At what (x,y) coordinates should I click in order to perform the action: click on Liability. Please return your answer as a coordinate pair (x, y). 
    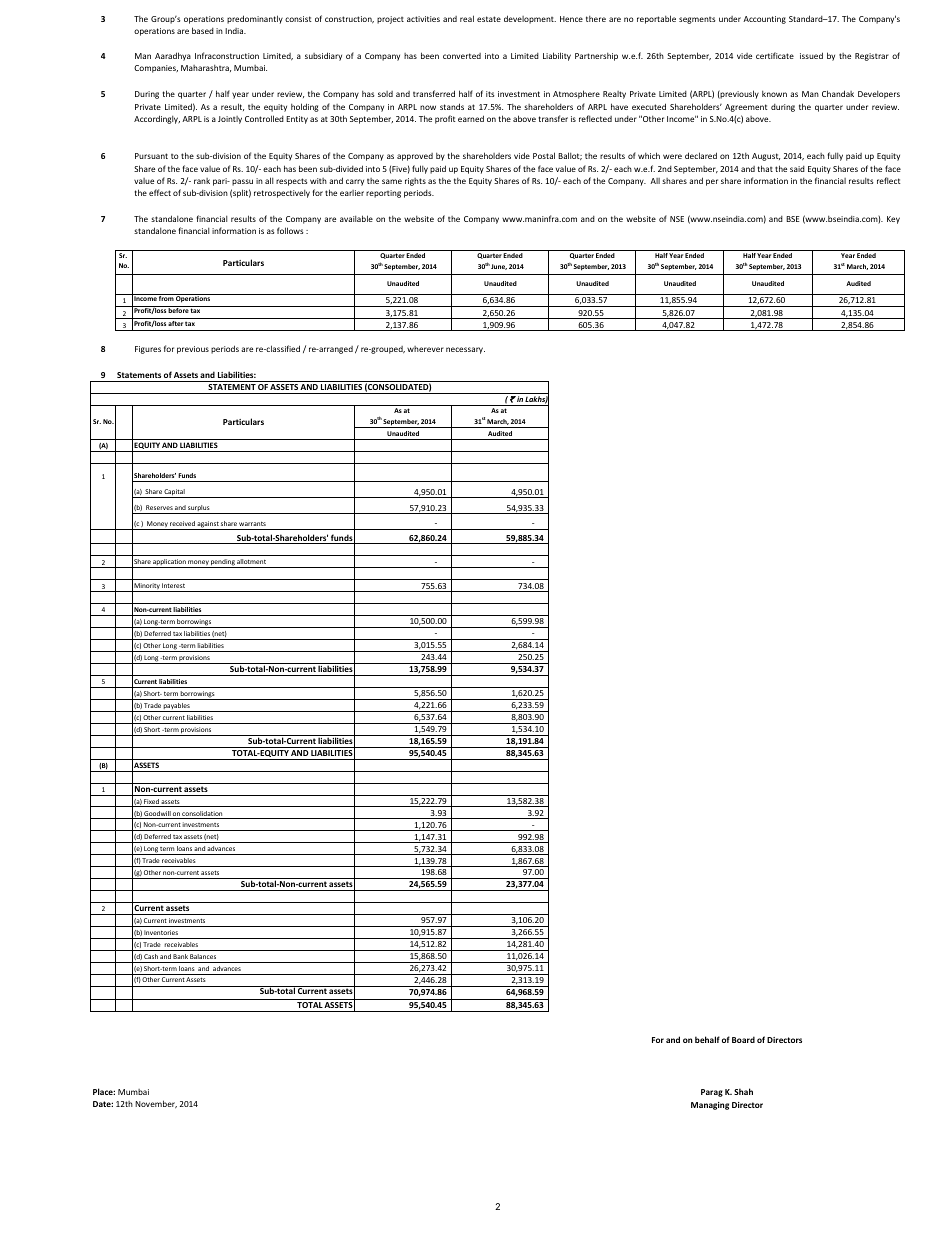
    Looking at the image, I should click on (557, 56).
